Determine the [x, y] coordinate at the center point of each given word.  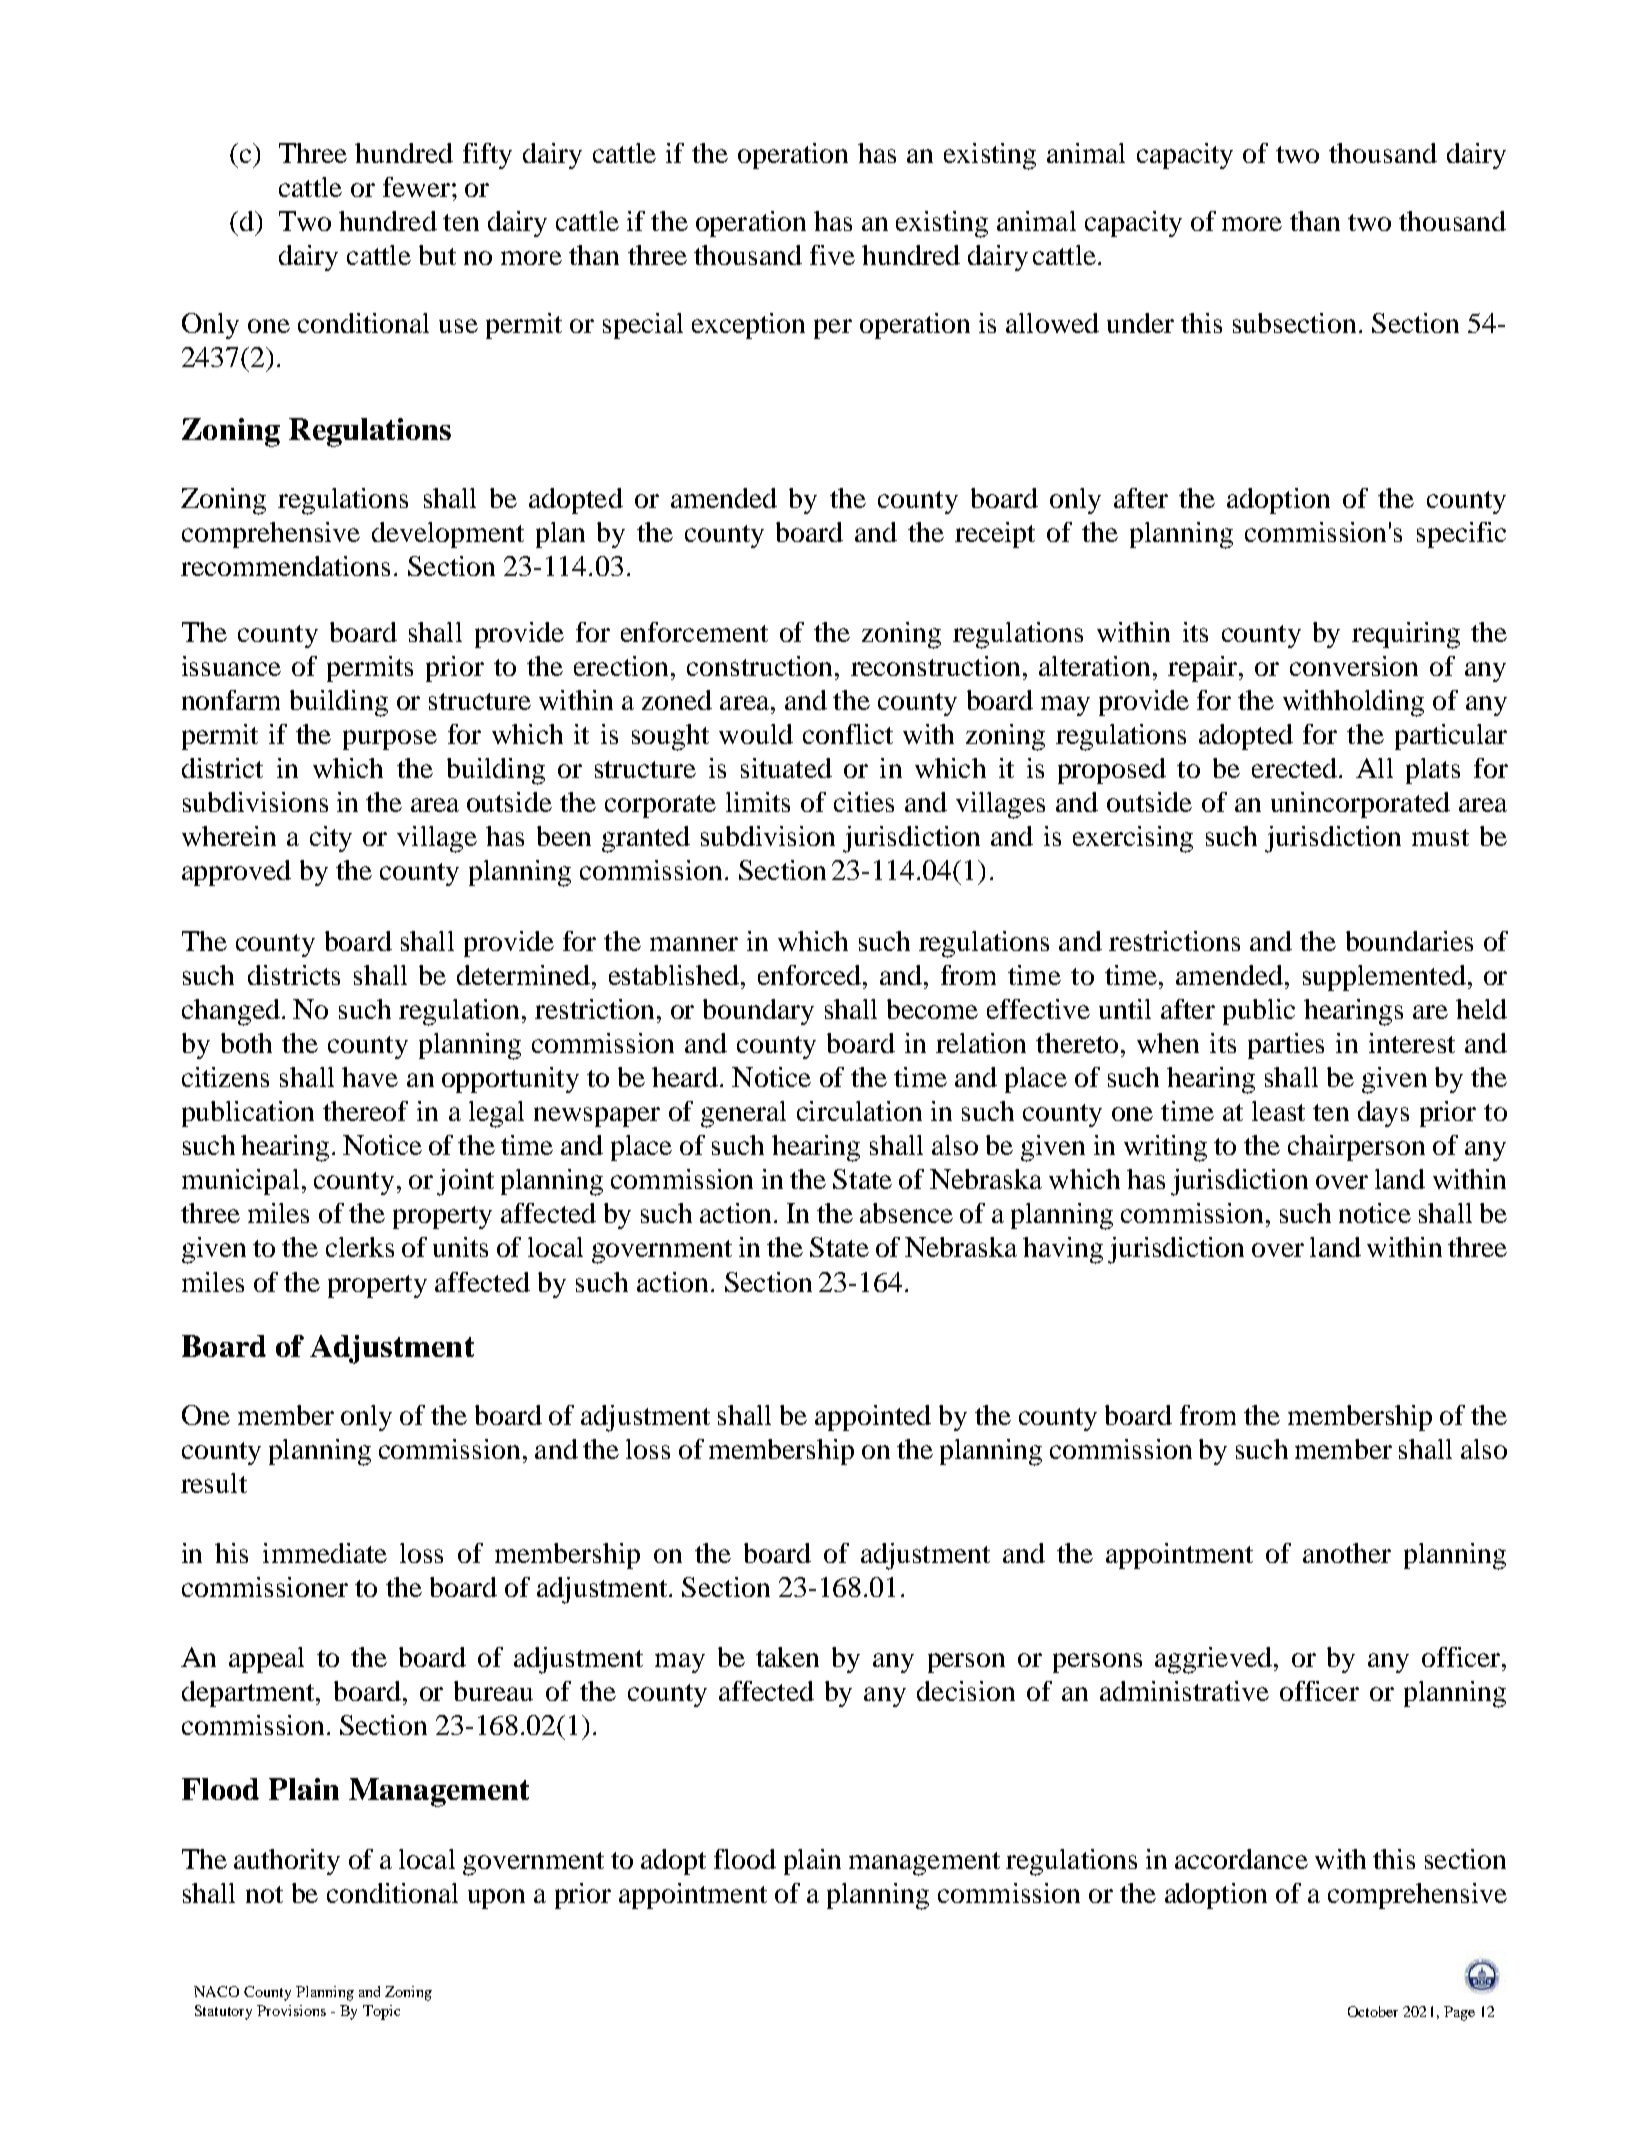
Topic [381, 2012]
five [832, 255]
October [1373, 2011]
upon [496, 1899]
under [1140, 323]
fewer [416, 187]
